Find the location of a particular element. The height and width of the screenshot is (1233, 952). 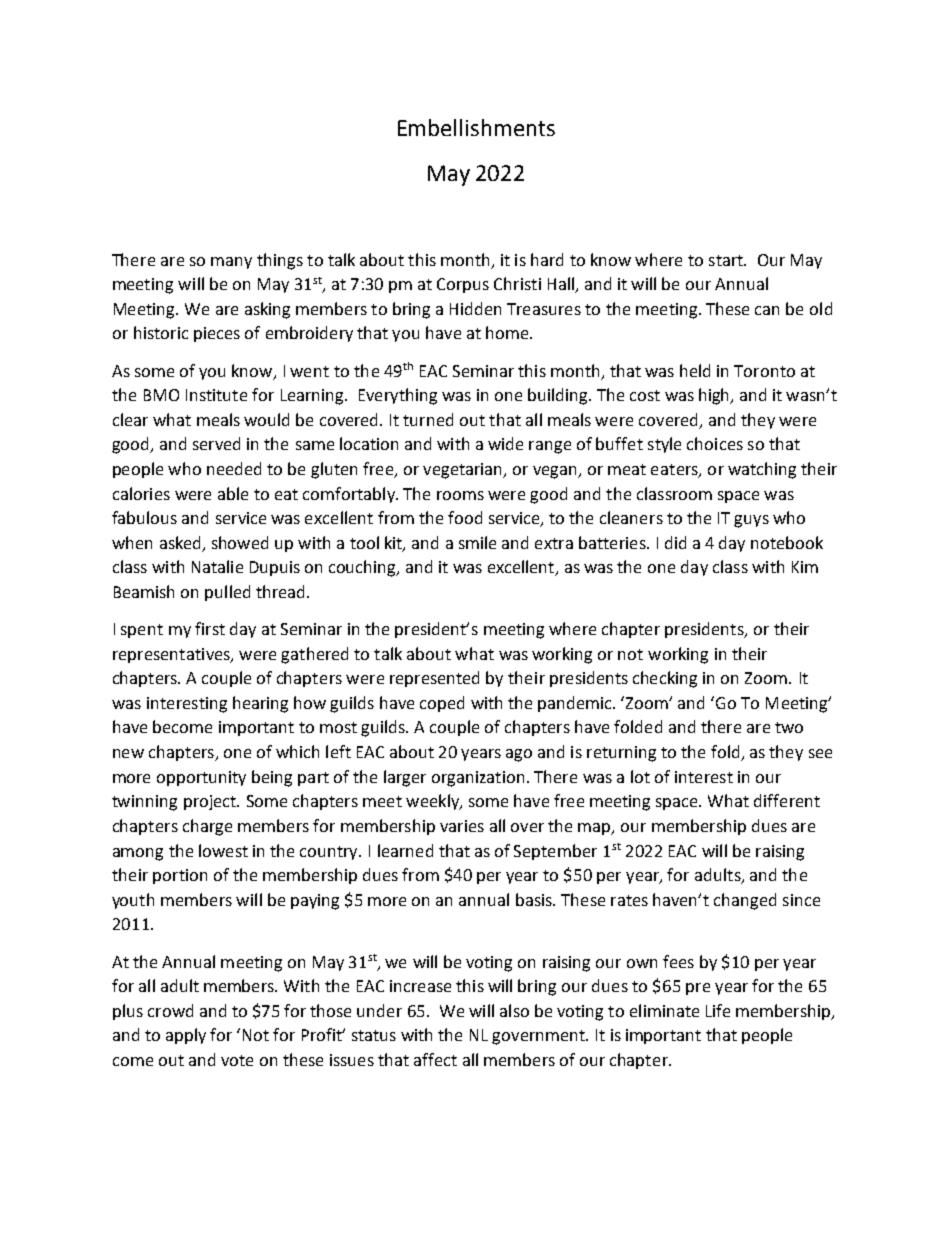

wide is located at coordinates (505, 443).
